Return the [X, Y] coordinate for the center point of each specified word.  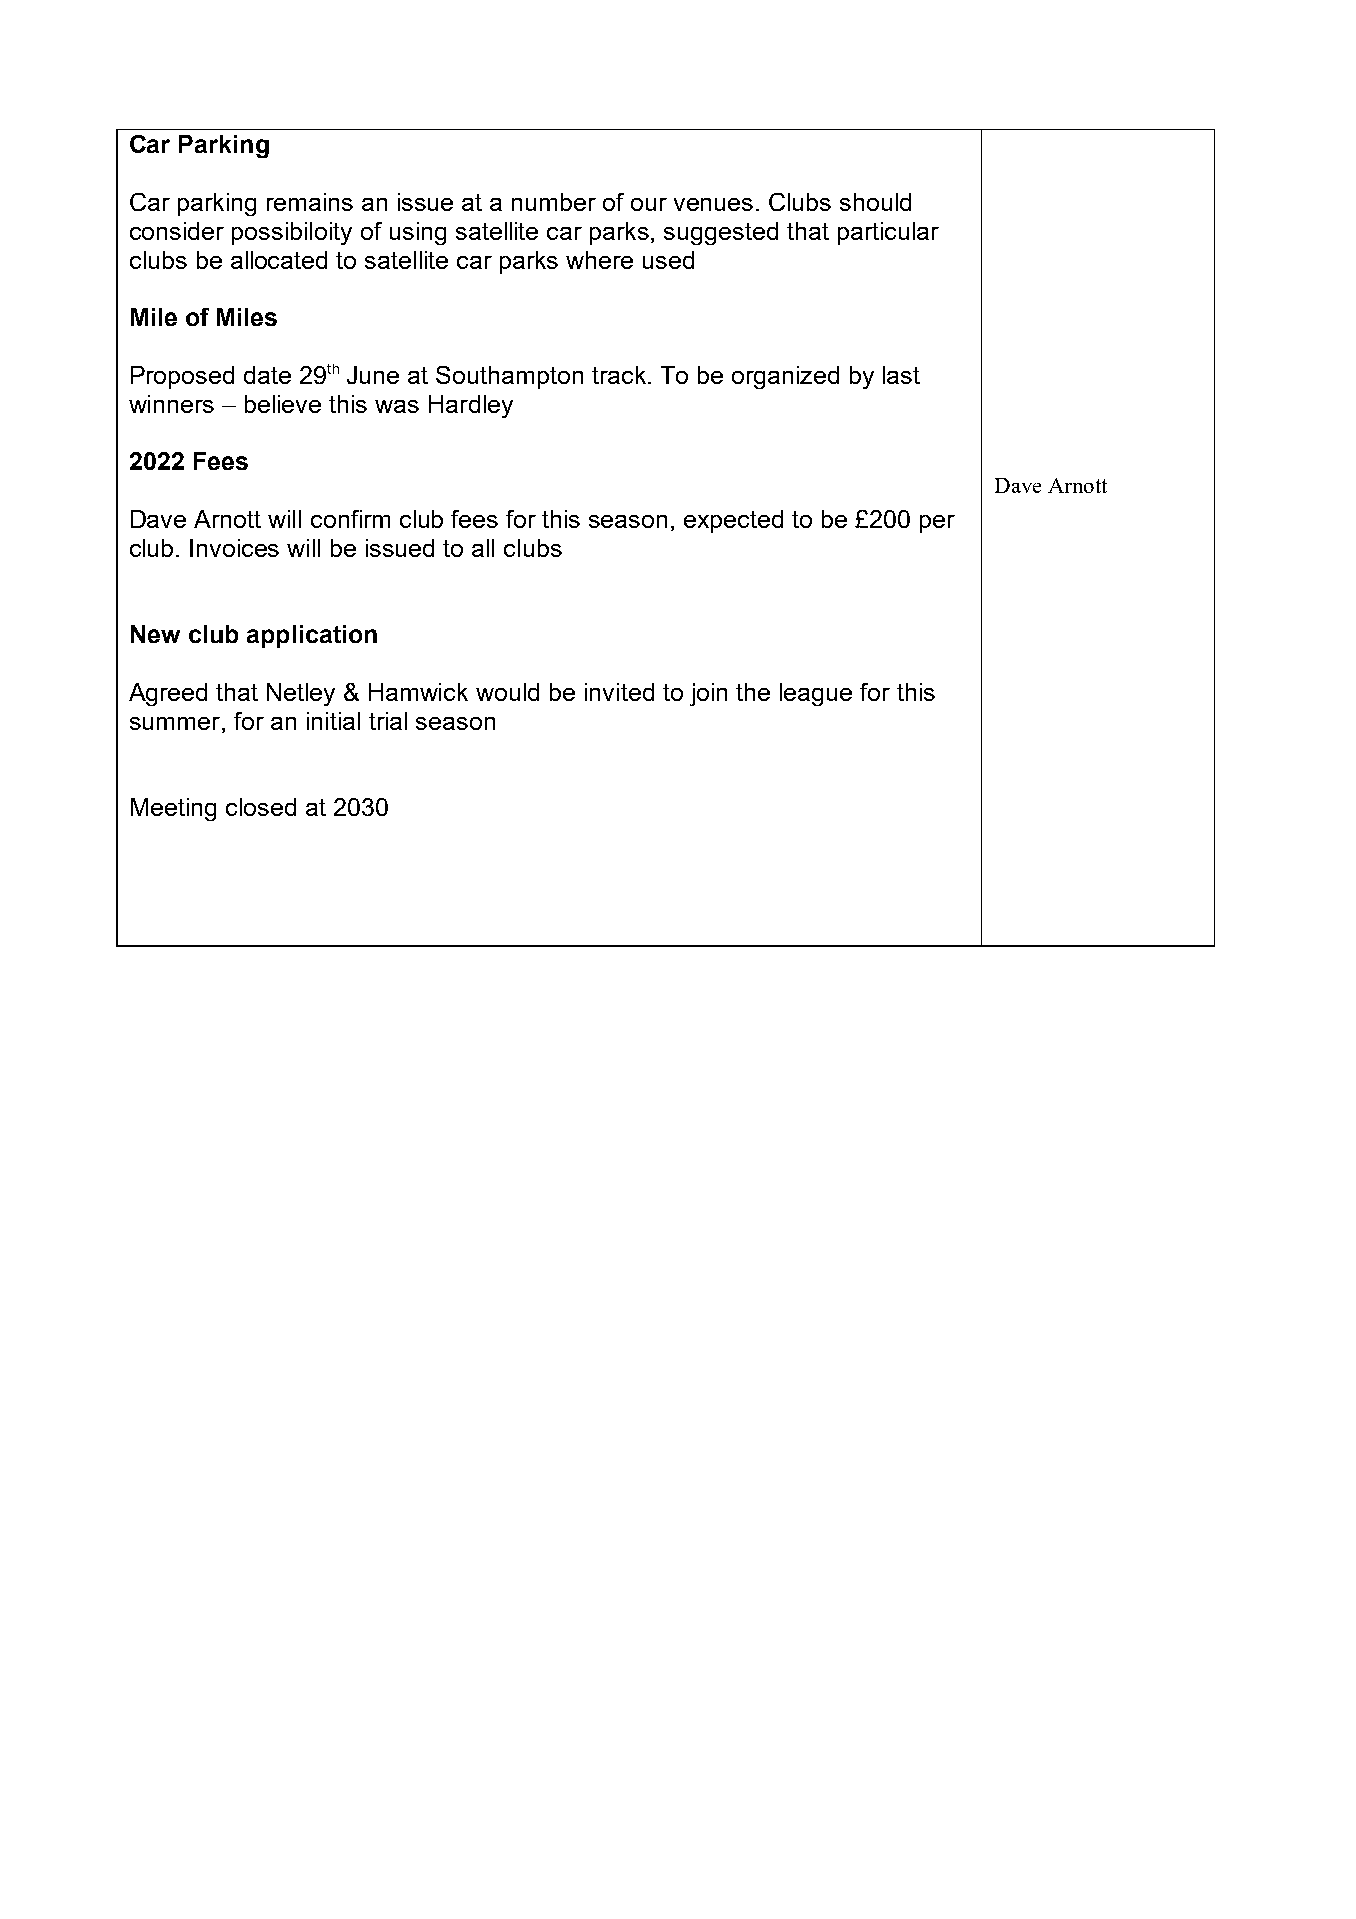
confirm [350, 519]
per [937, 524]
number [554, 202]
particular [888, 233]
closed [261, 807]
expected [733, 521]
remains [310, 202]
